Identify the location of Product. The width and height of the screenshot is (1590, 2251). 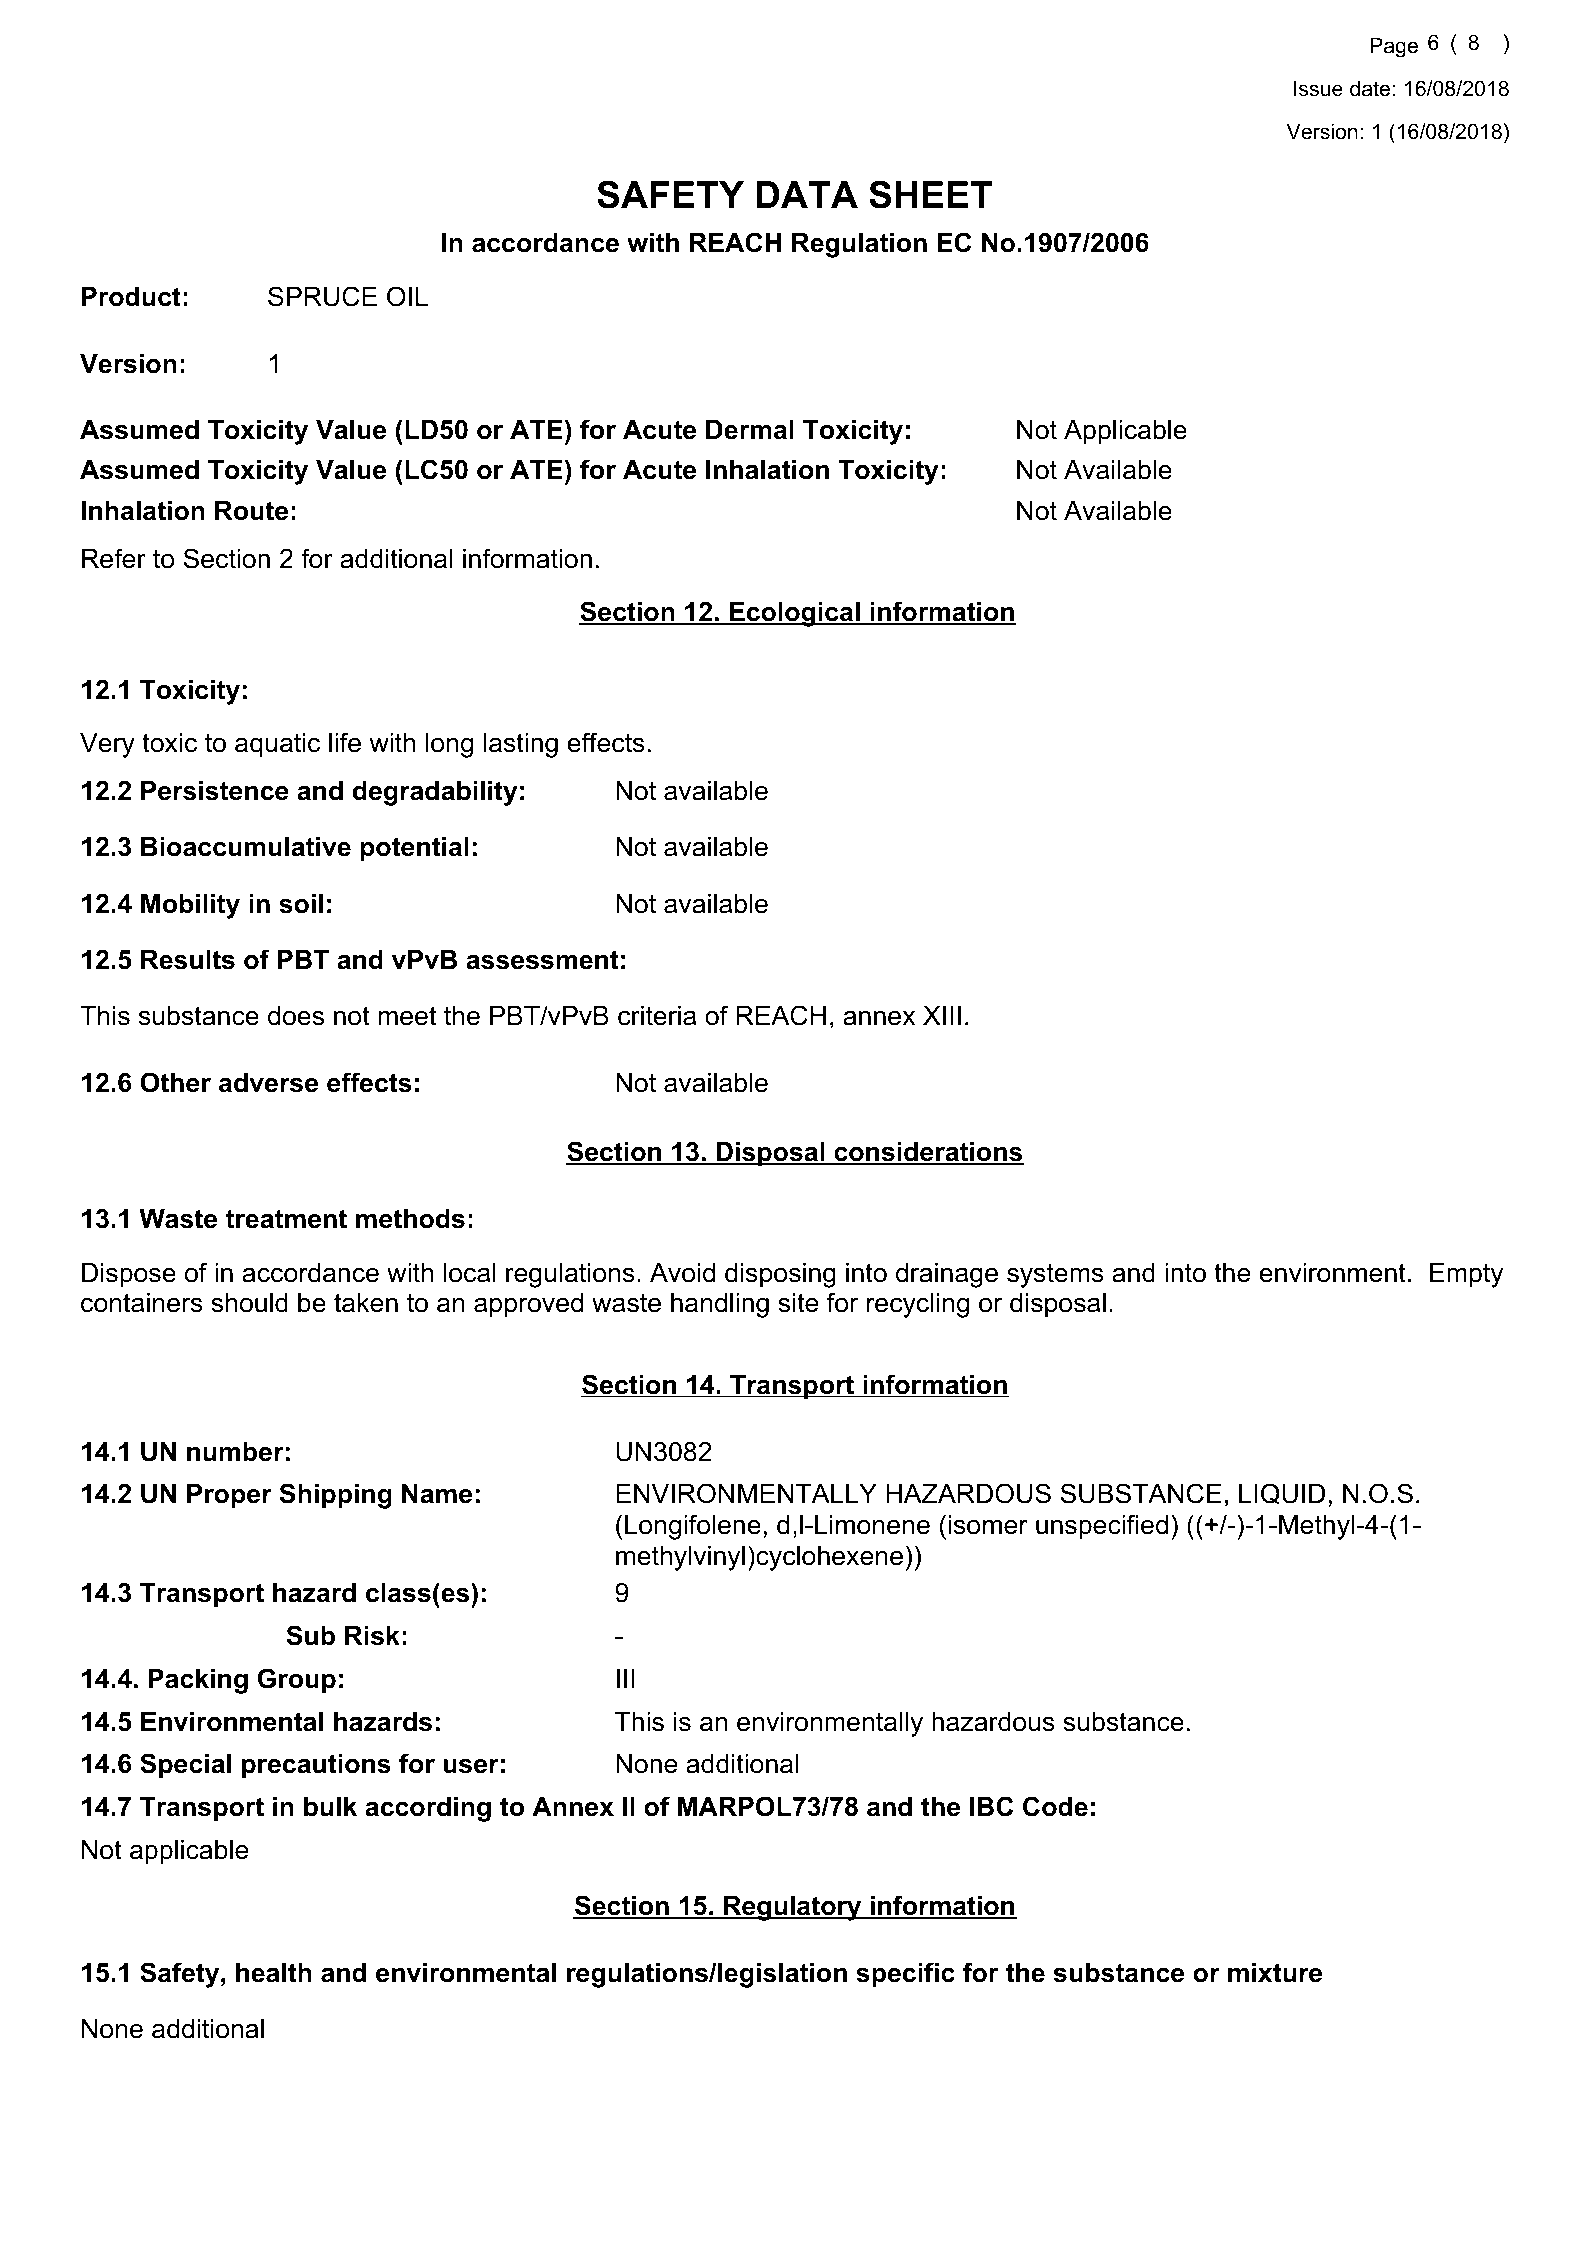
(131, 297).
